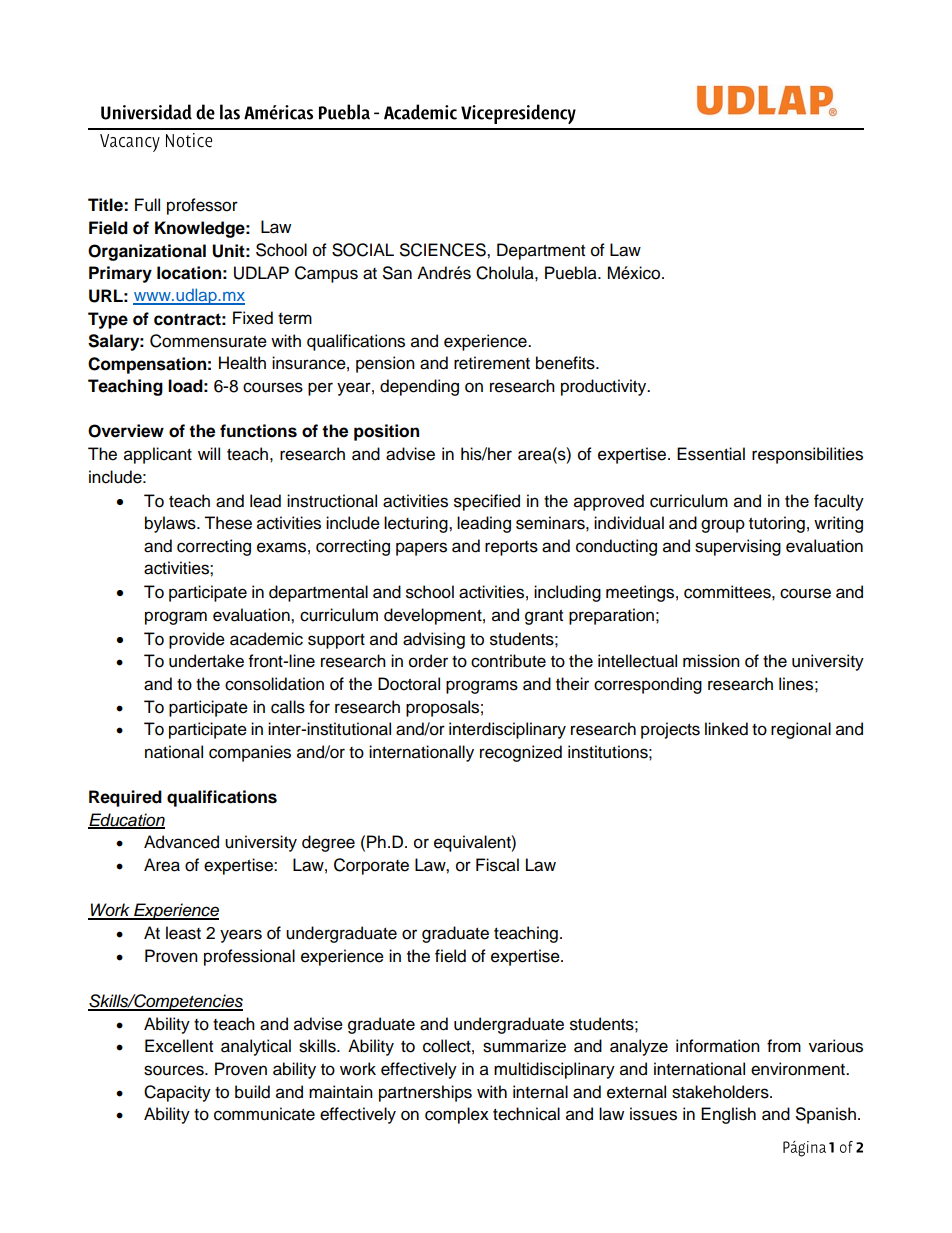 This screenshot has width=952, height=1233. I want to click on complex, so click(457, 1115).
